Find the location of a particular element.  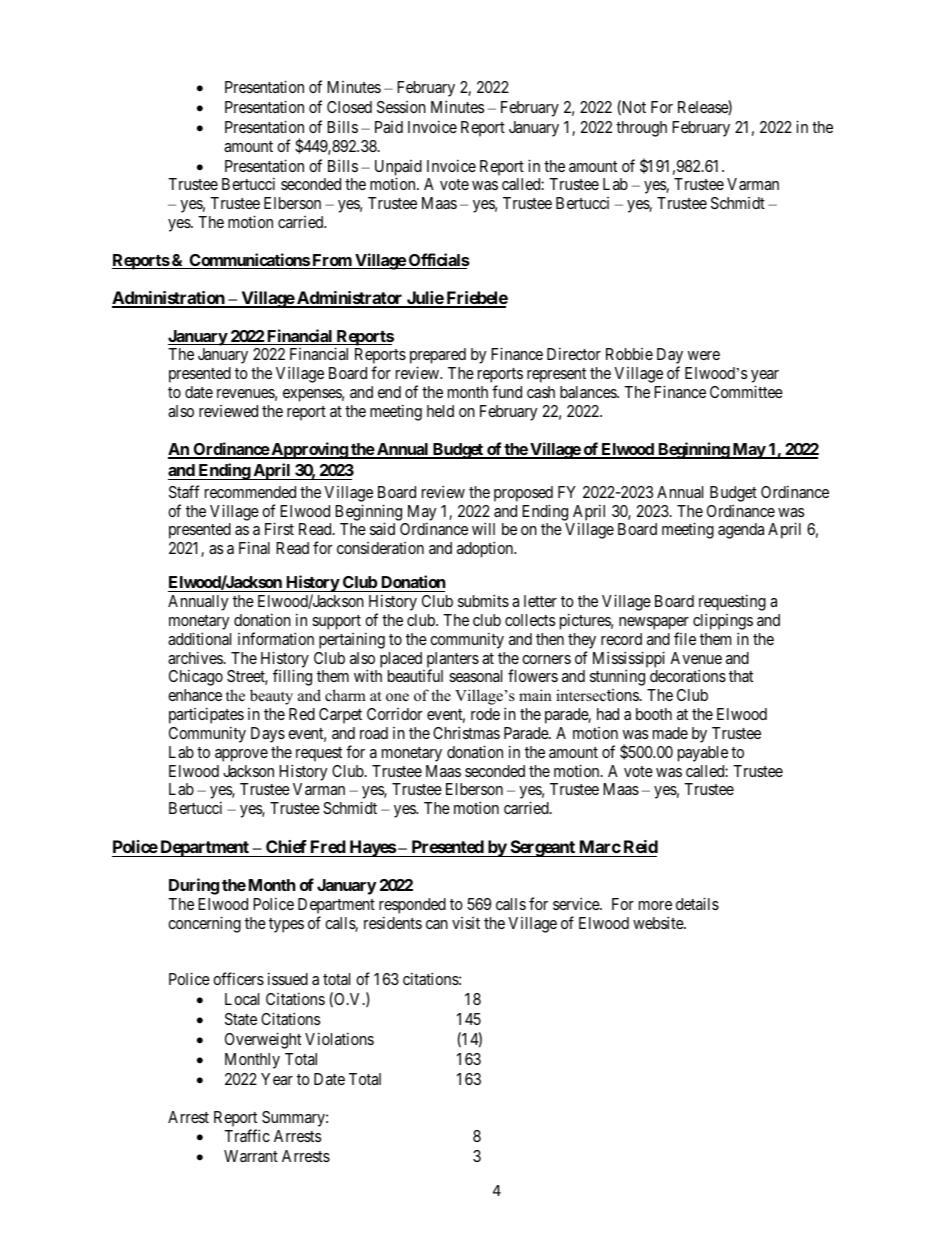

Traffic is located at coordinates (247, 1135).
